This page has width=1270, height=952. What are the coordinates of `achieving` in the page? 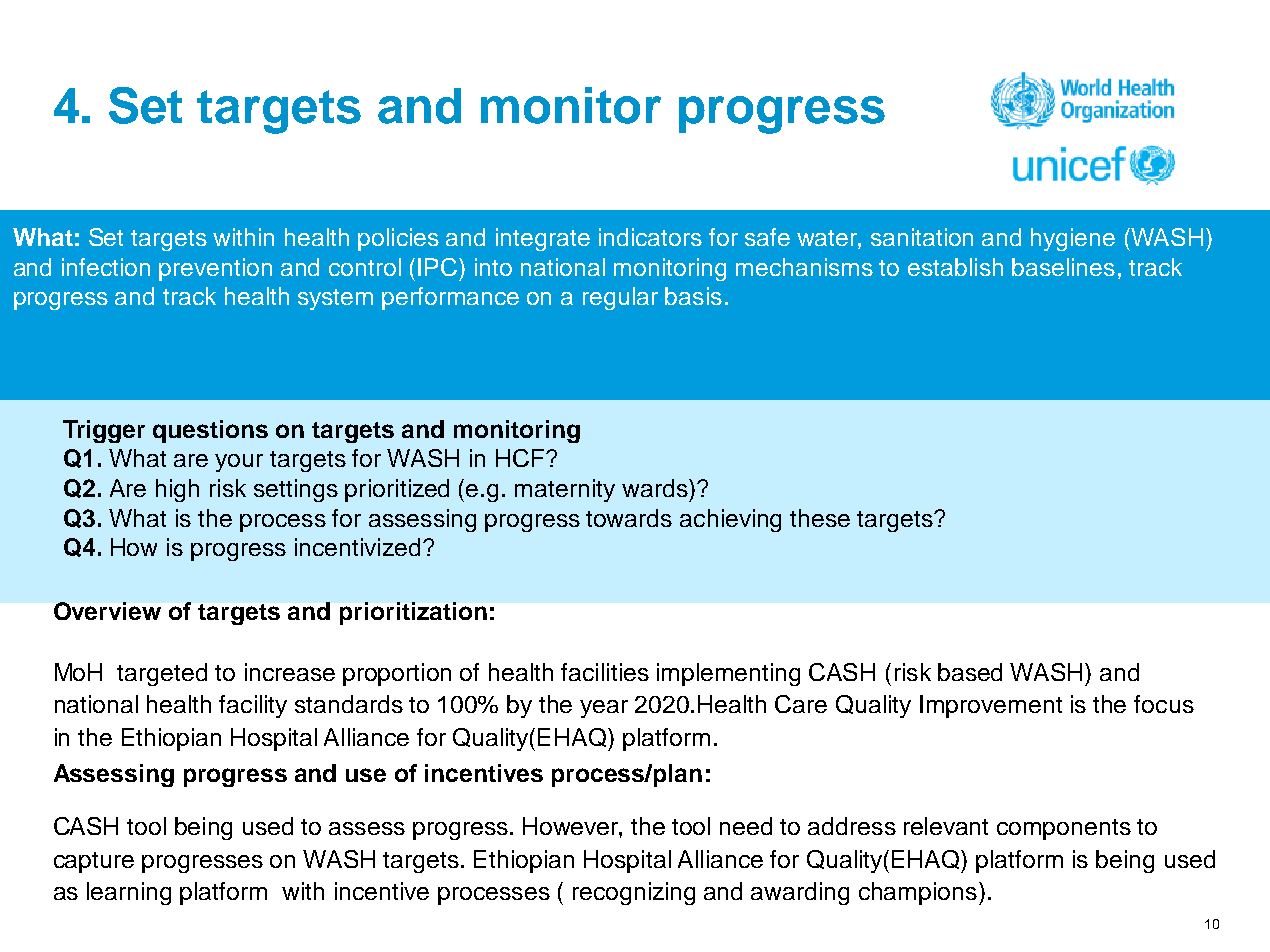 It's located at (730, 520).
